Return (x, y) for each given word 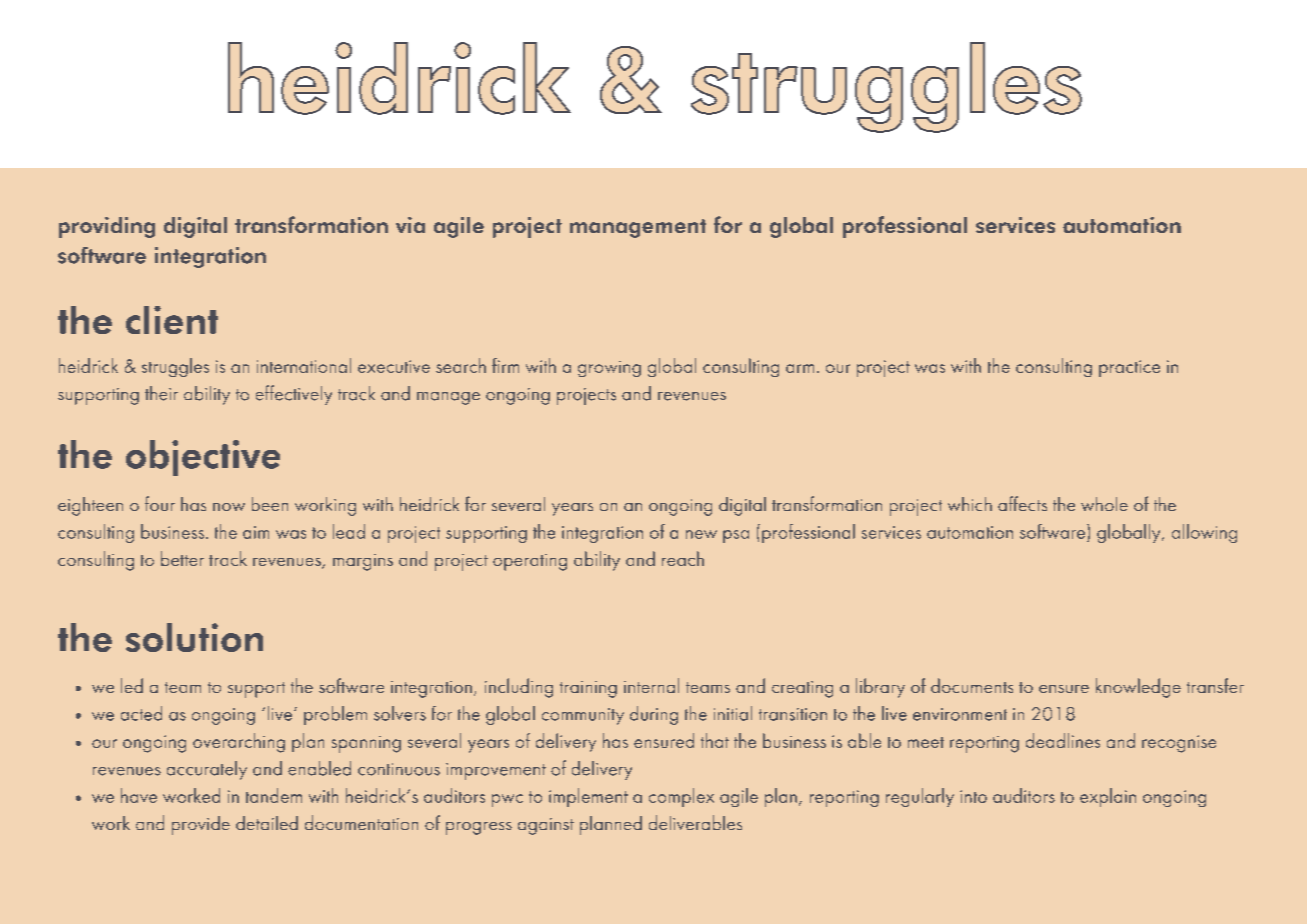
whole (1104, 504)
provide (201, 825)
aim (256, 532)
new (701, 534)
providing (107, 227)
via (410, 225)
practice (1129, 368)
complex (681, 797)
